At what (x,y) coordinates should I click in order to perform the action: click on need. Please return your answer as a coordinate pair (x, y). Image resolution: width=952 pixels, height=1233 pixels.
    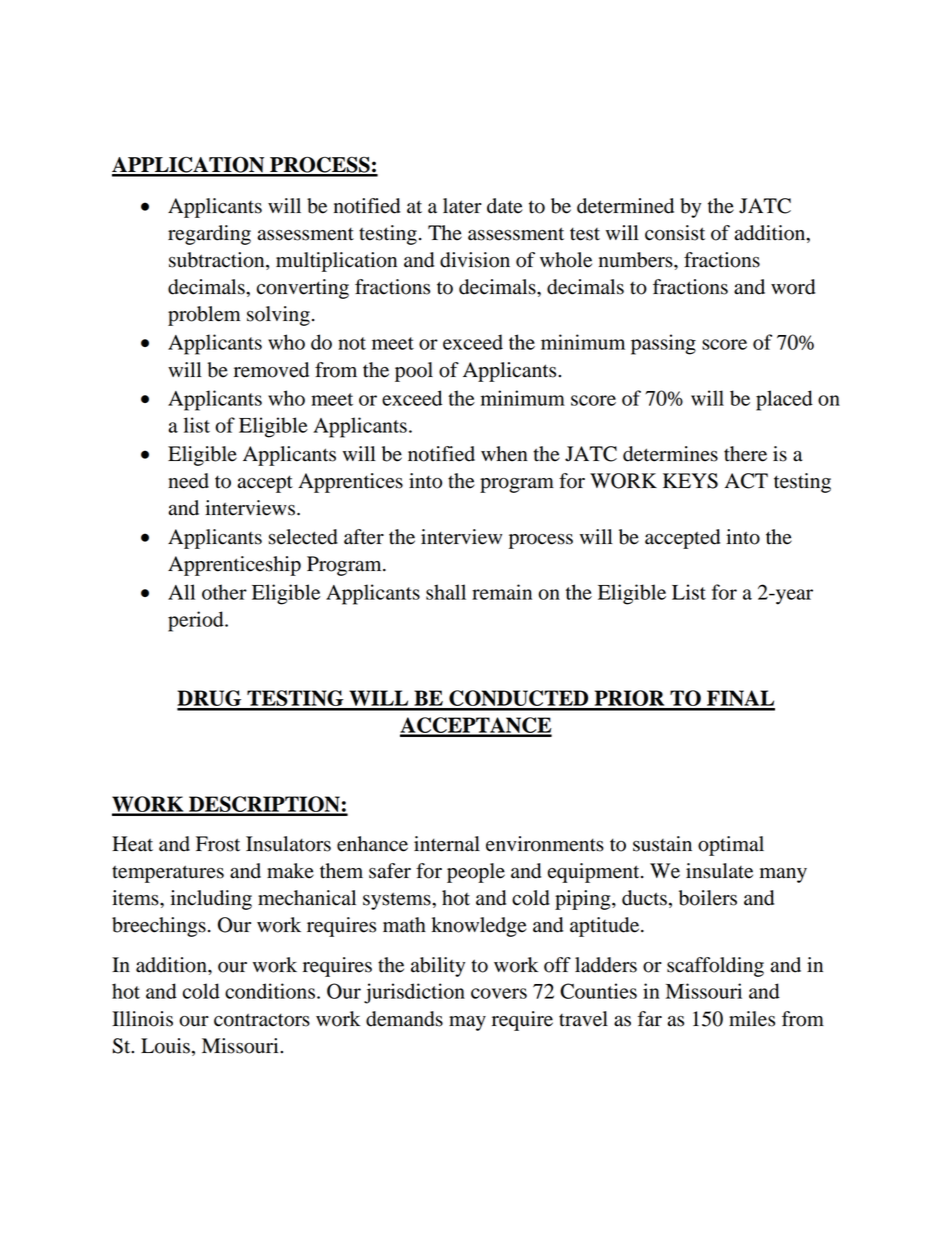
    Looking at the image, I should click on (188, 481).
